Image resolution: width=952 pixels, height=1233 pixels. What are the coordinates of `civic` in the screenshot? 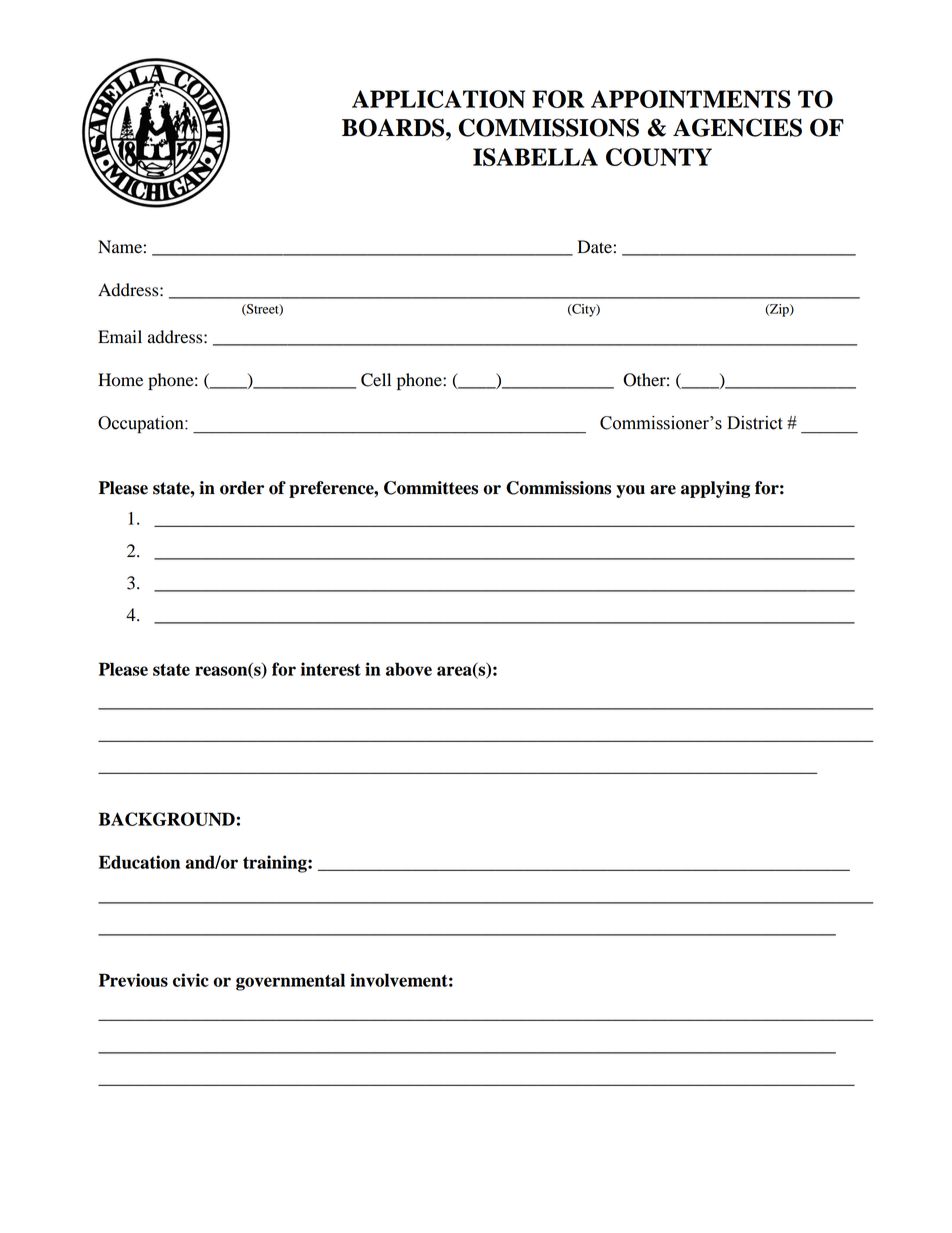 It's located at (191, 980).
